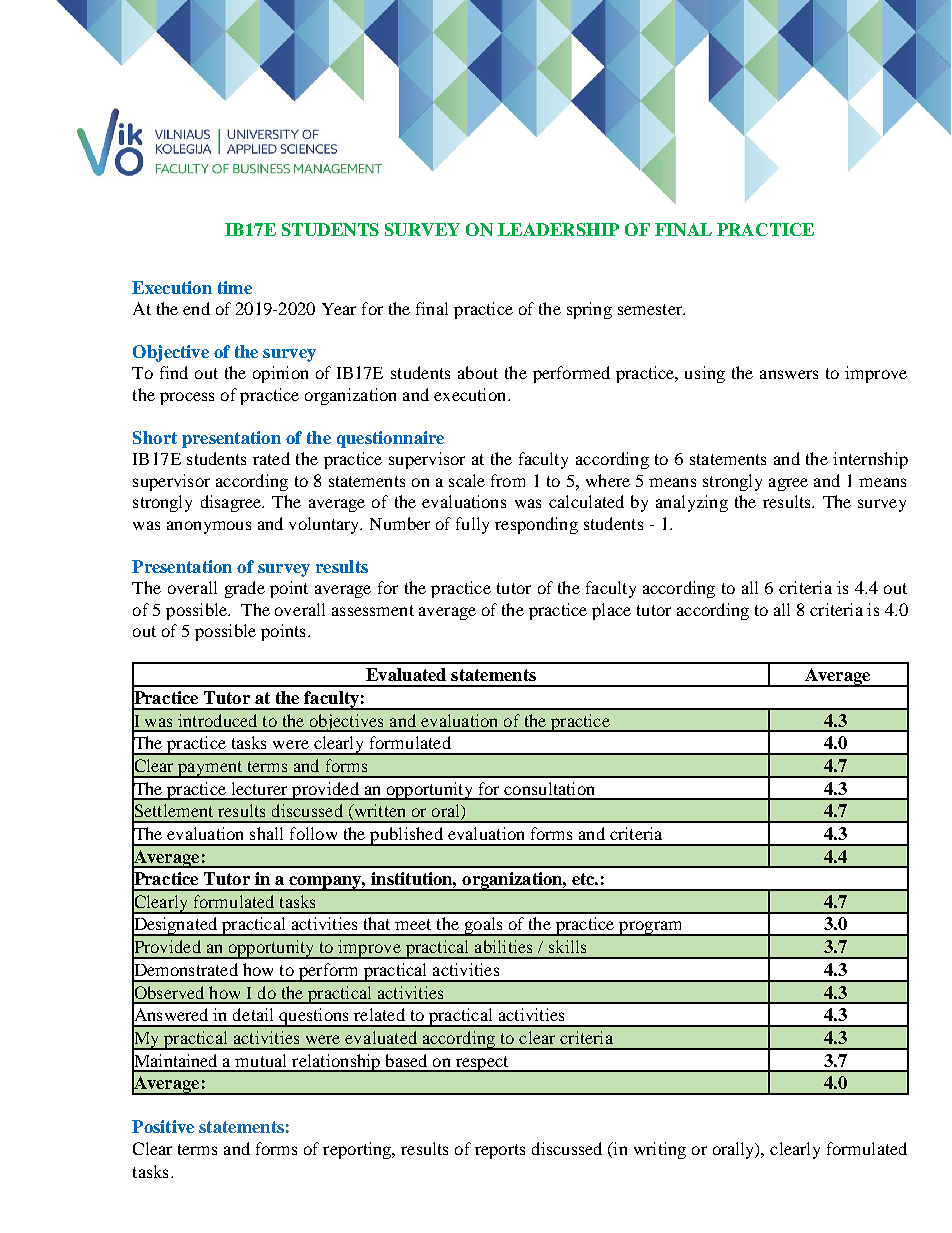 This screenshot has height=1233, width=952. I want to click on Positive, so click(163, 1126).
